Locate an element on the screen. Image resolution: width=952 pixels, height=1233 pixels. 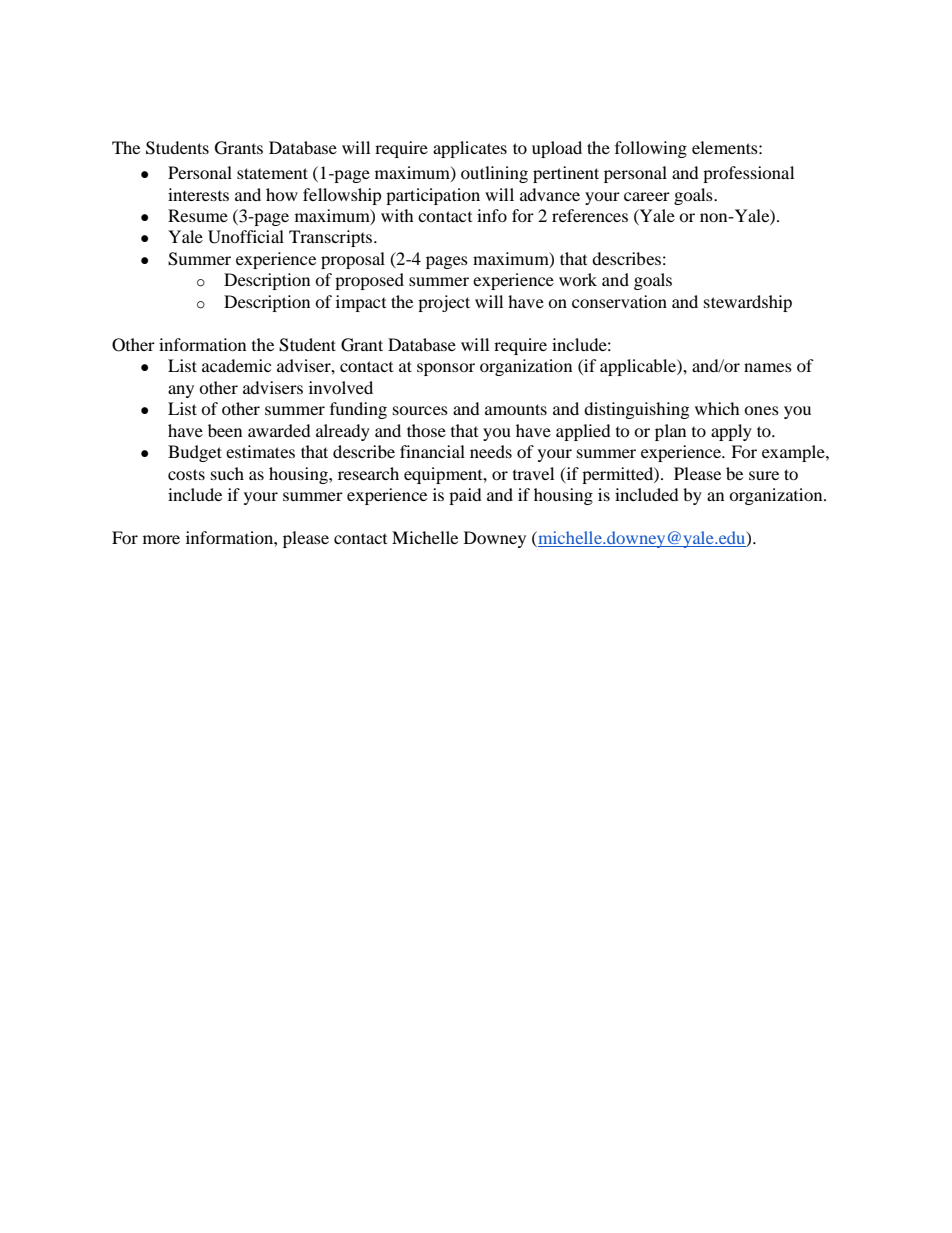
more is located at coordinates (161, 539).
